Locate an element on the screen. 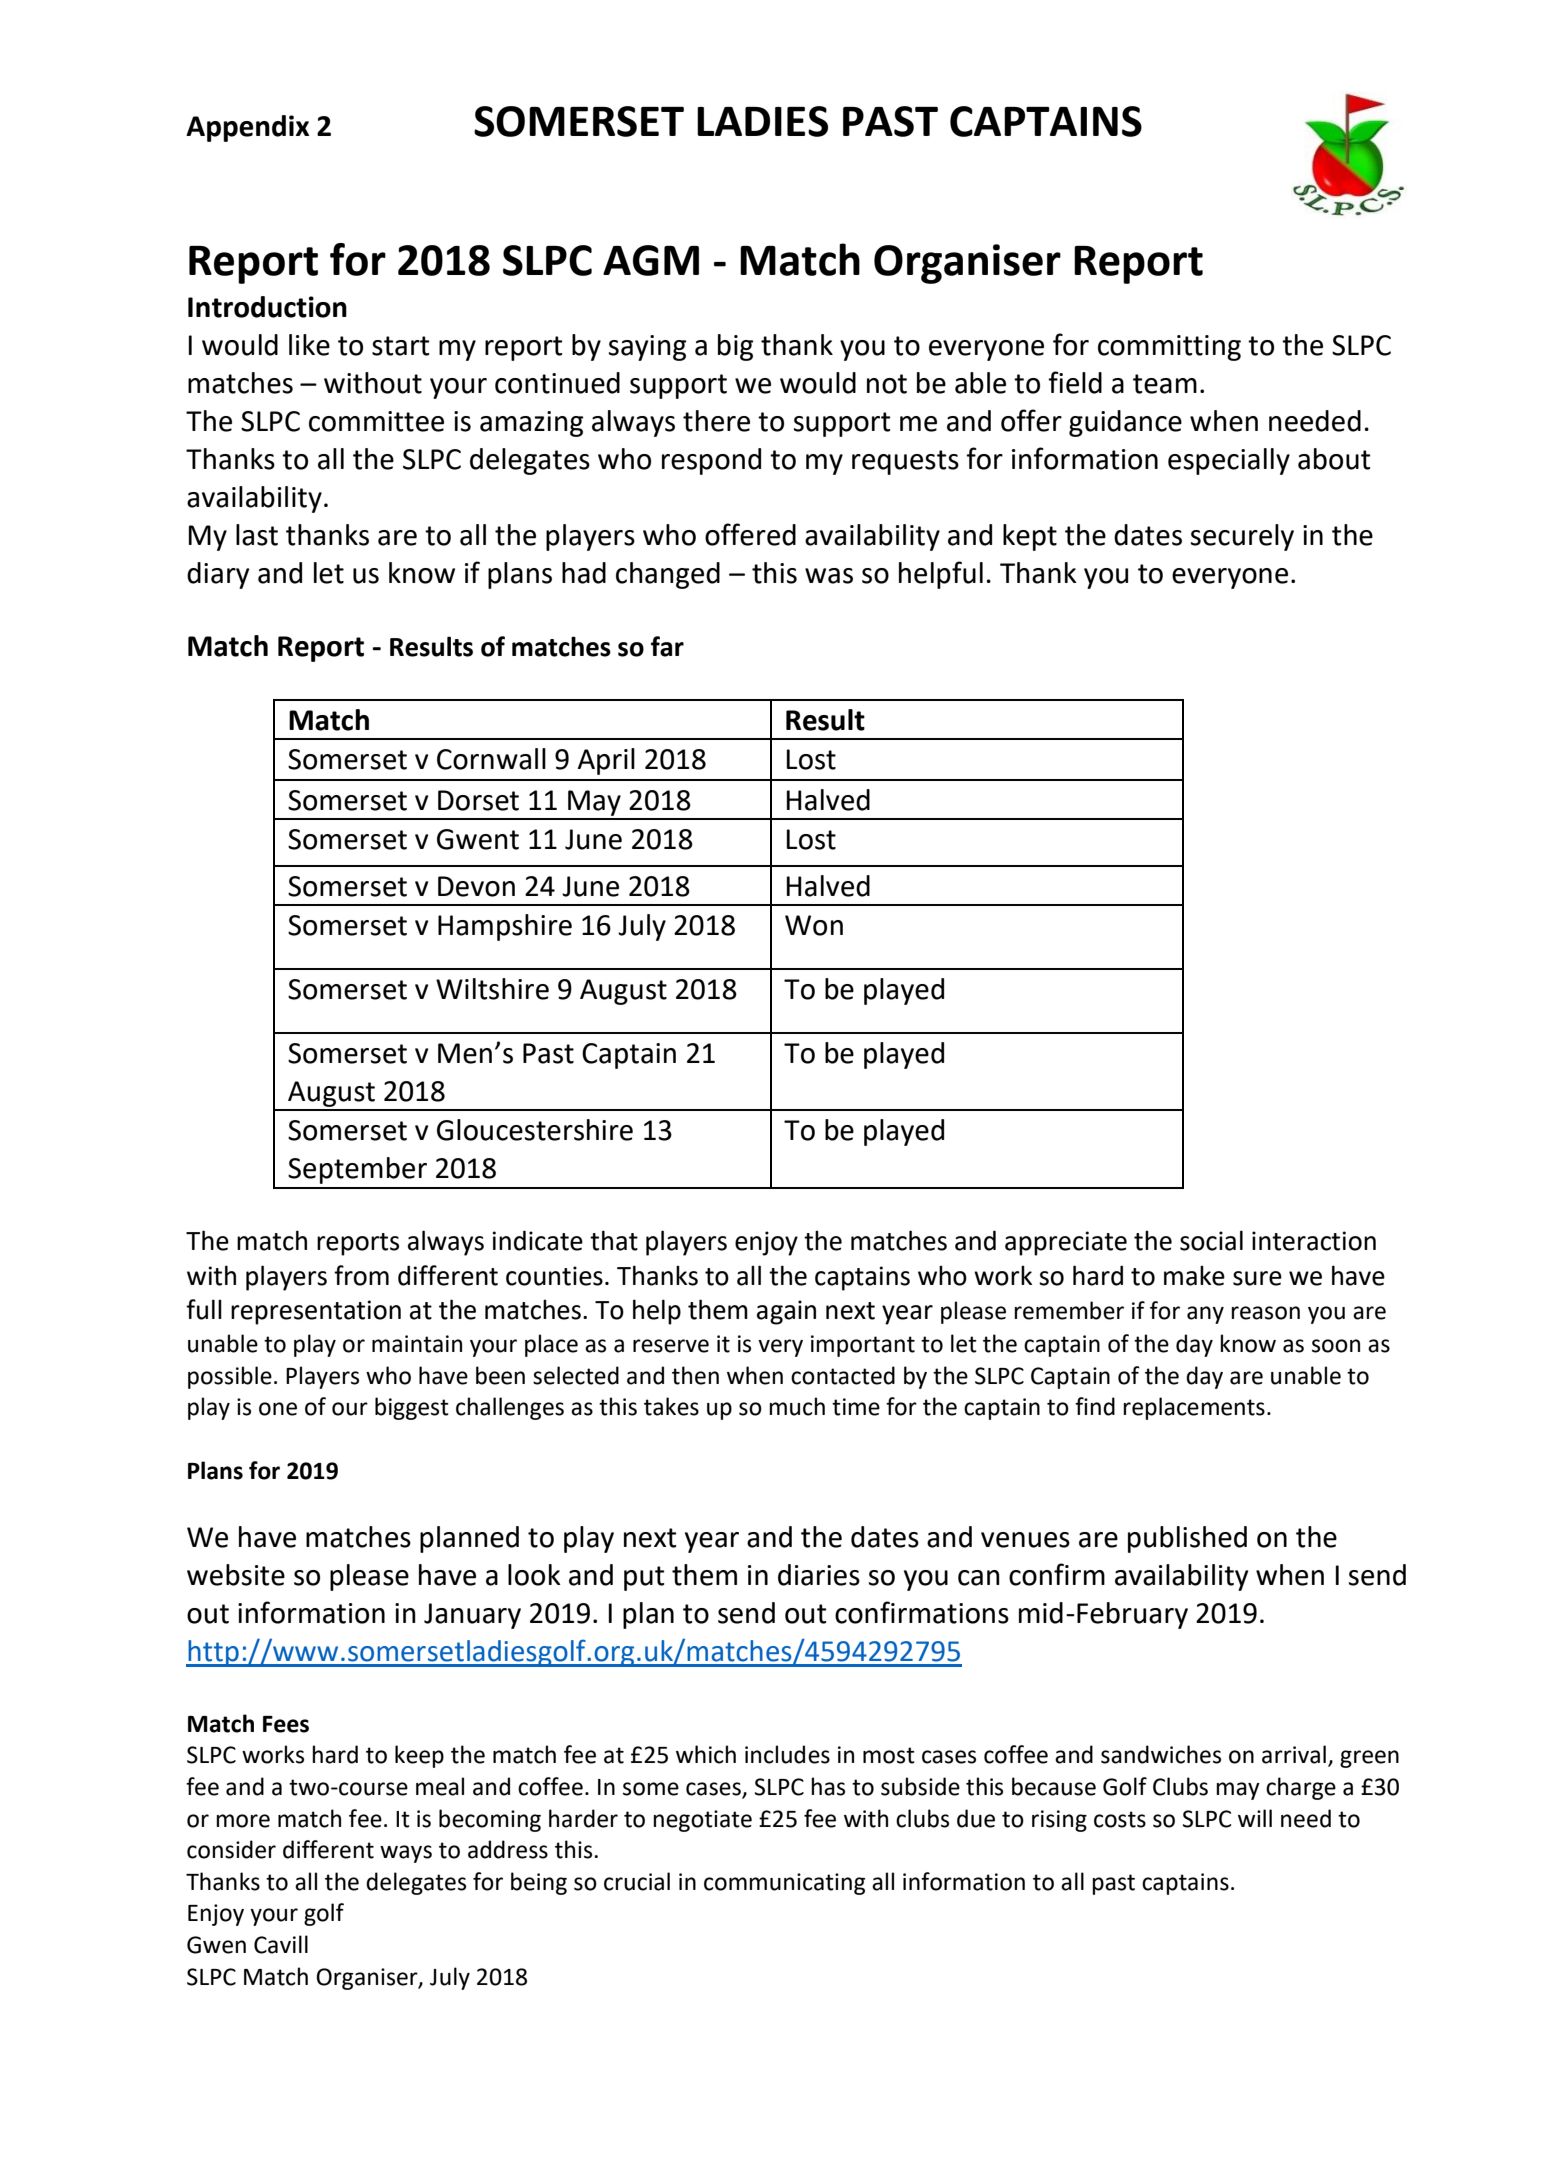 The width and height of the screenshot is (1542, 2181). biggest is located at coordinates (412, 1408).
